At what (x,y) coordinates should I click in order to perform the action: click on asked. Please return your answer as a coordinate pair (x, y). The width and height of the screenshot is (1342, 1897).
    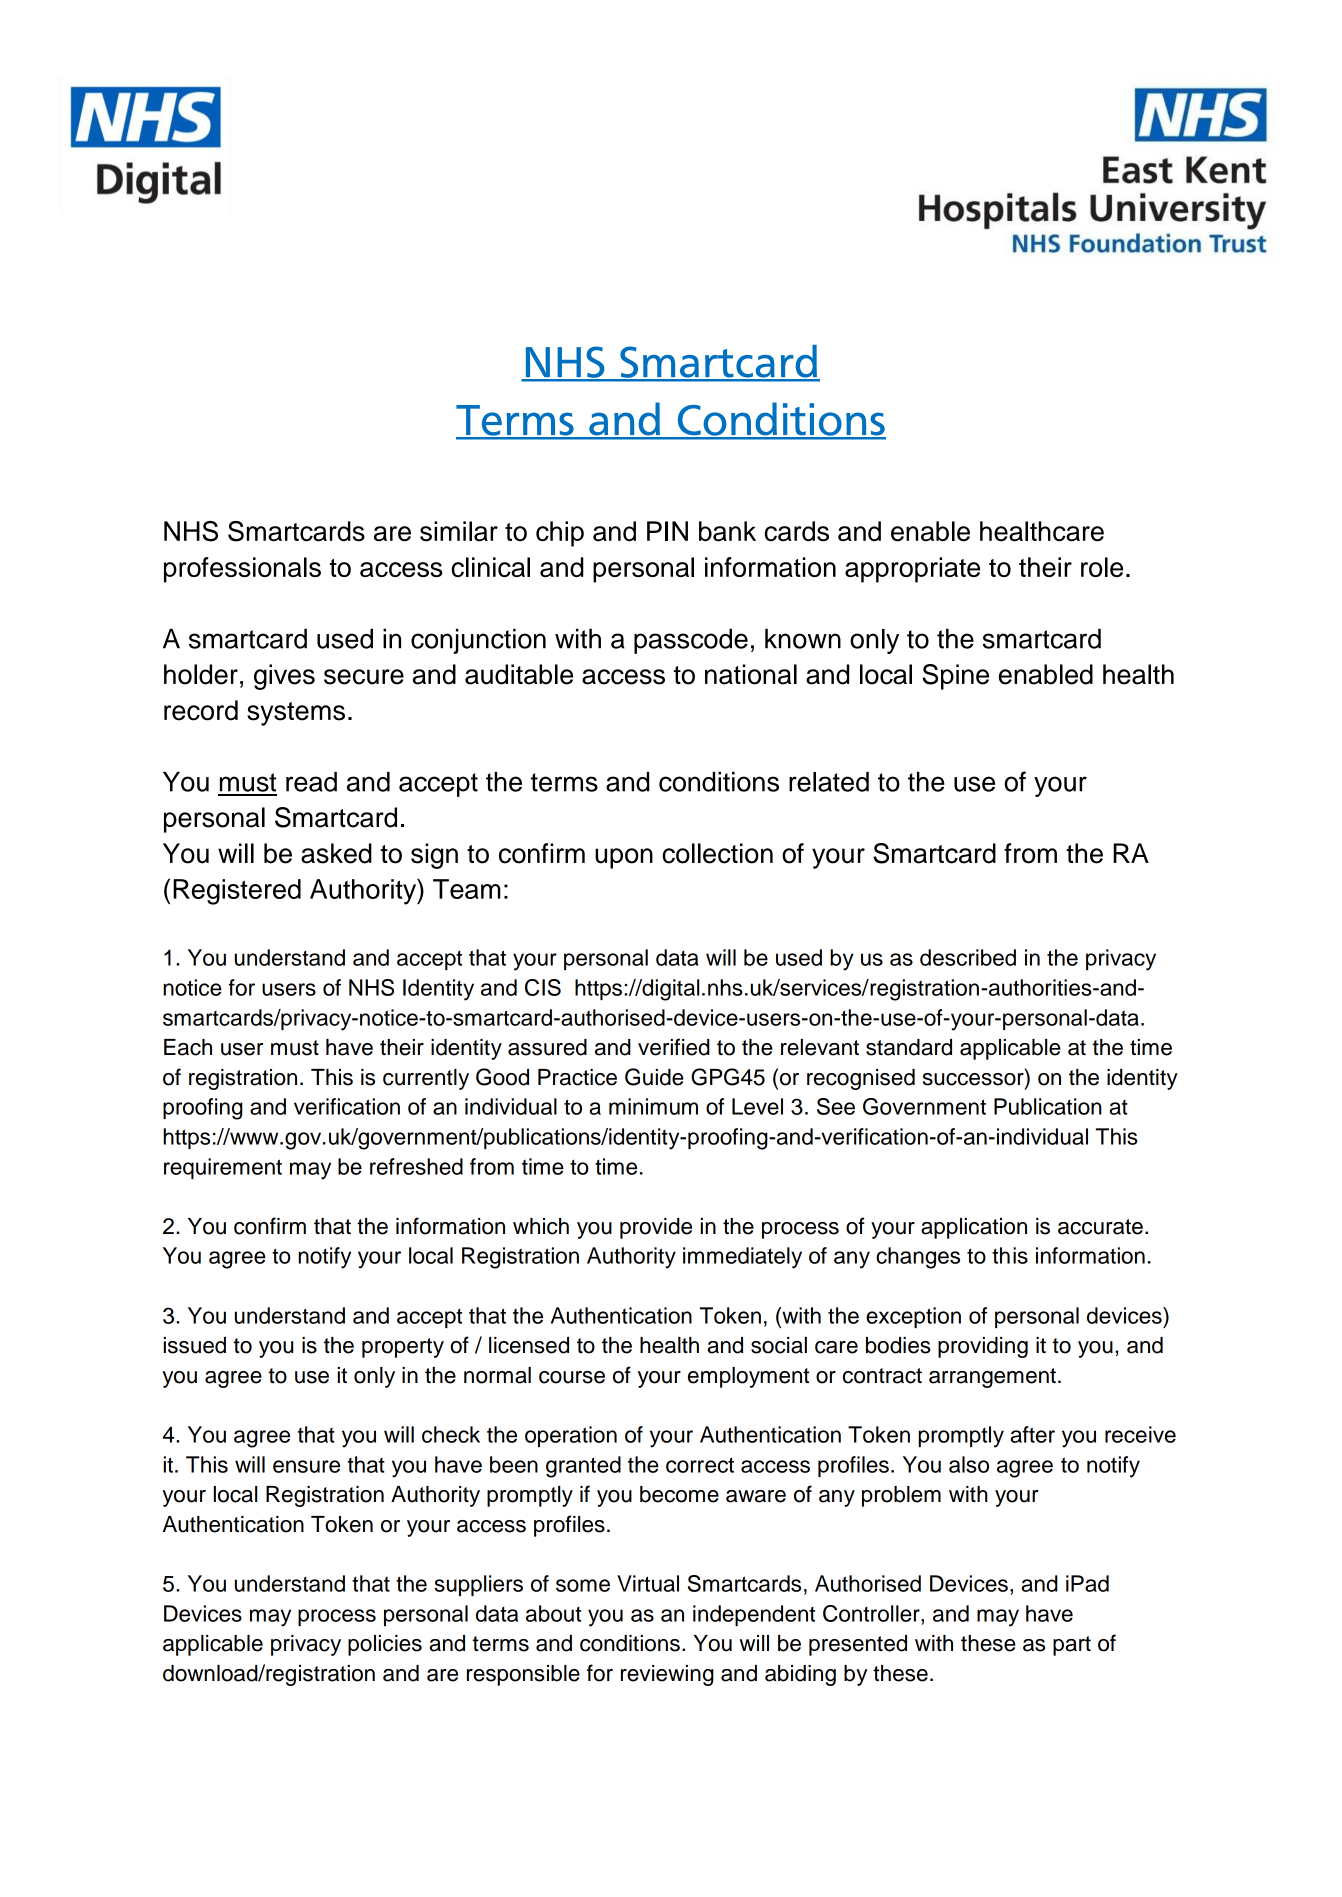
    Looking at the image, I should click on (336, 853).
